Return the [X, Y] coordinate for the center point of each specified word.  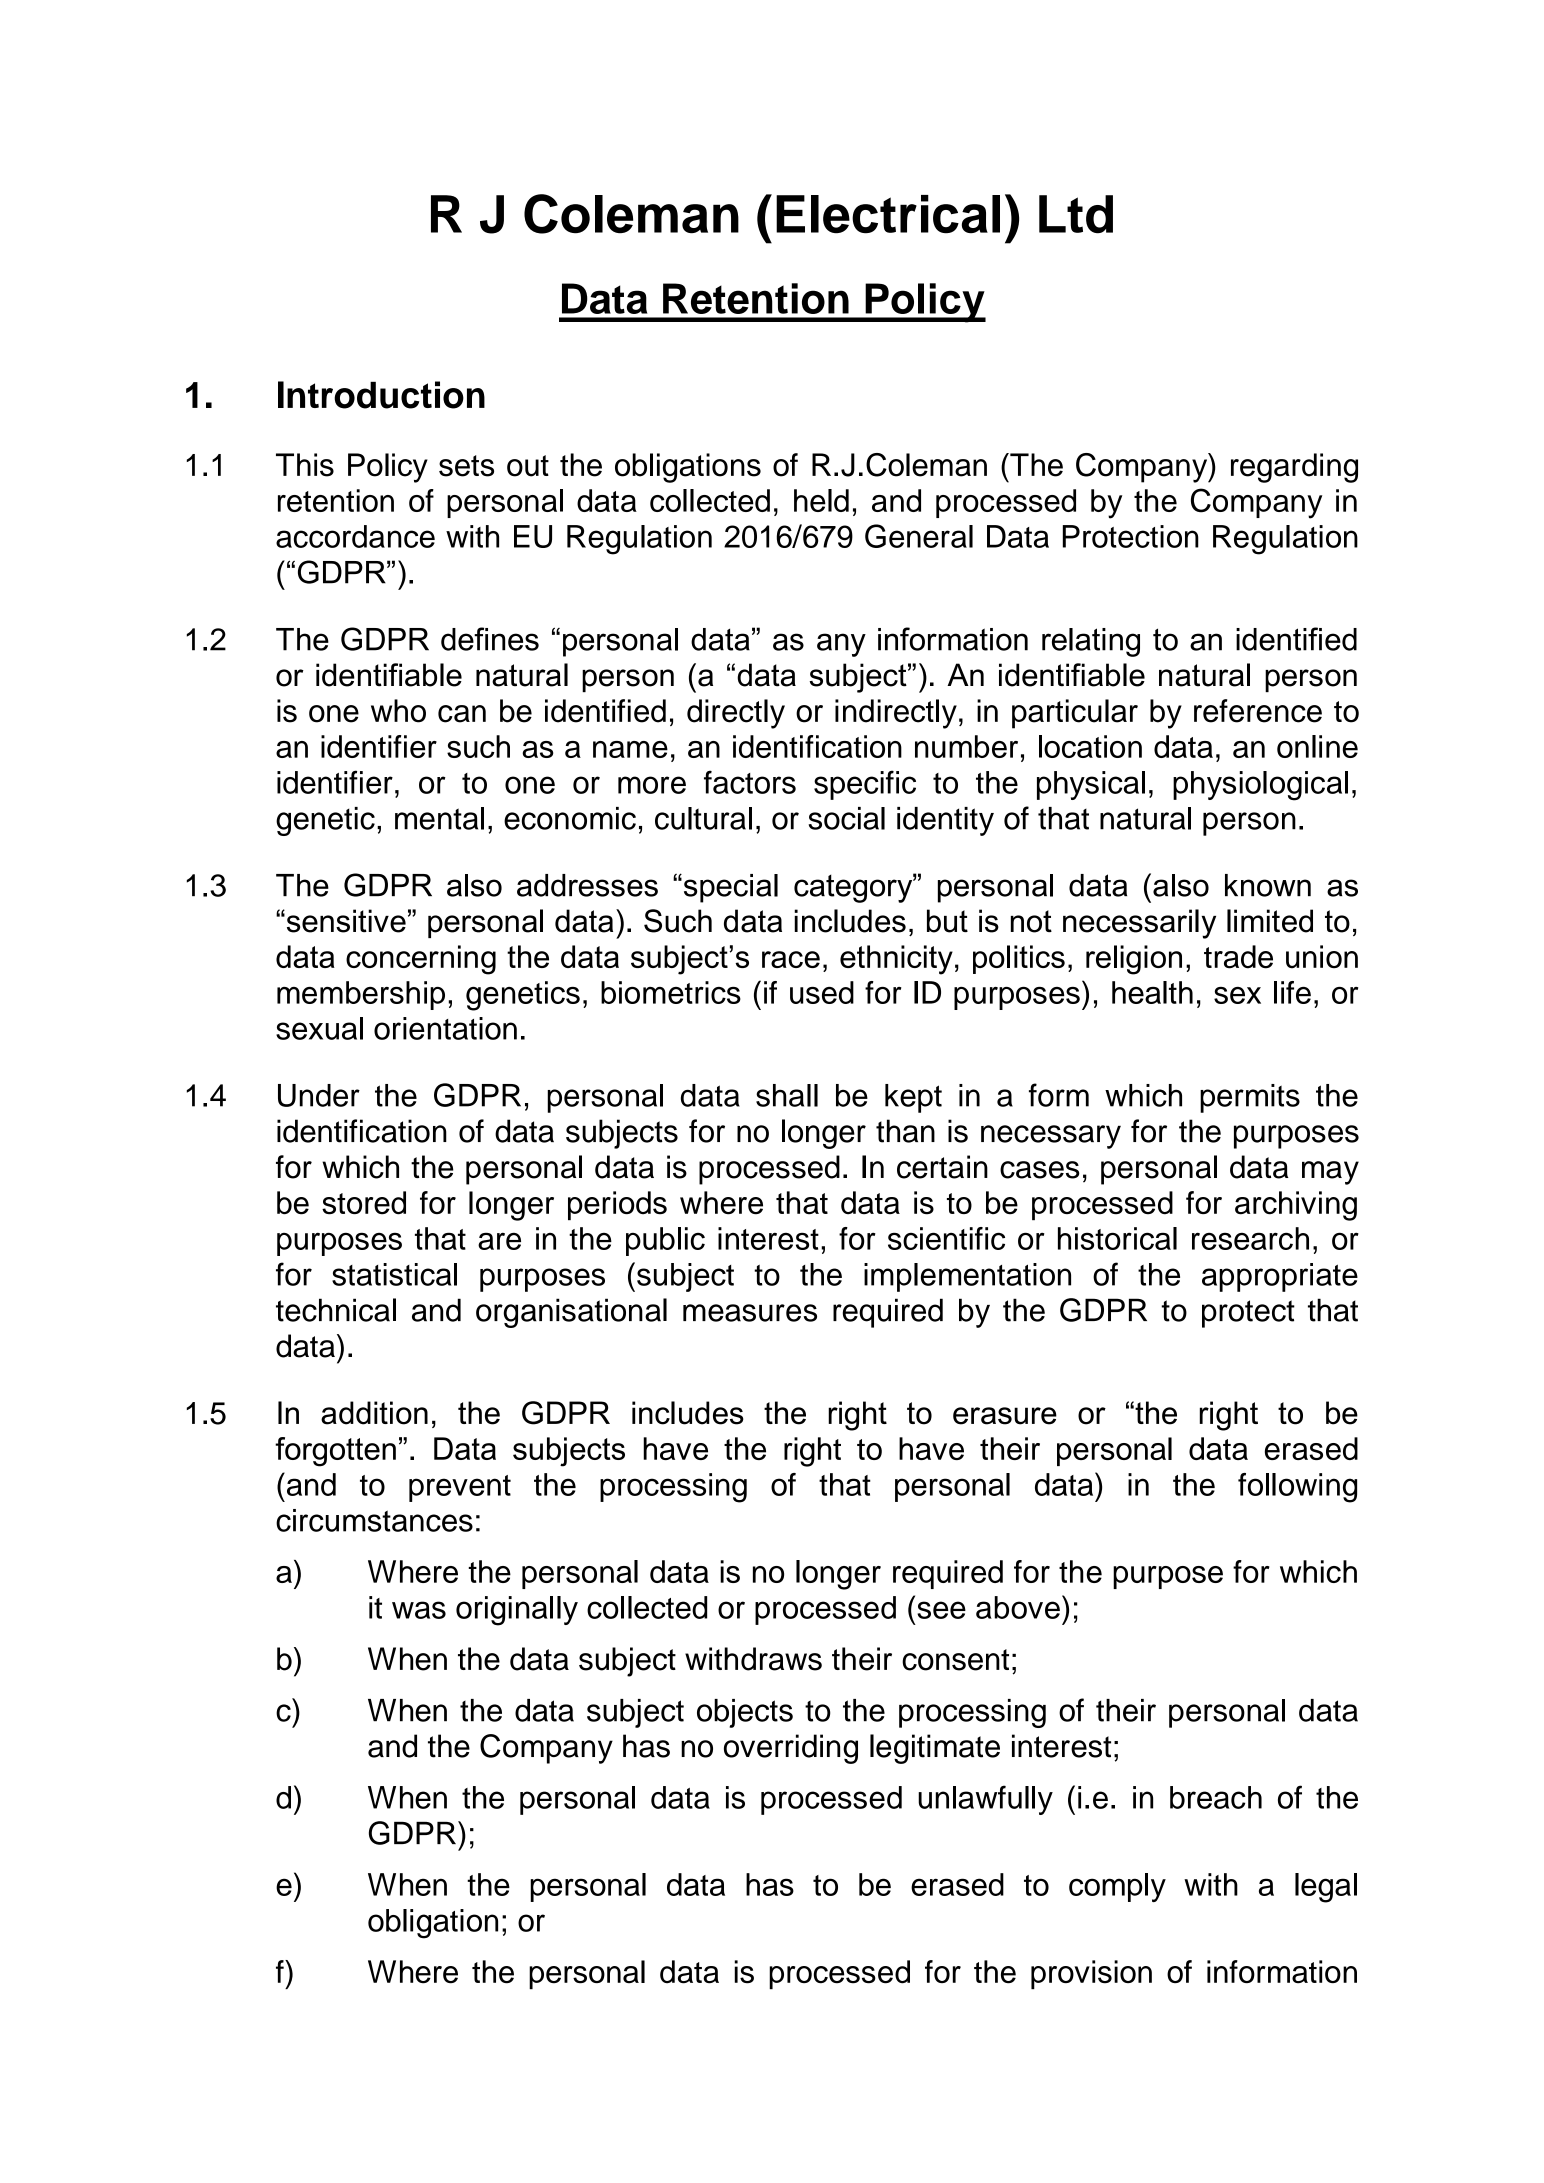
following [1297, 1488]
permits [1250, 1098]
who [398, 711]
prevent [460, 1488]
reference [1258, 711]
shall [787, 1095]
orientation [445, 1028]
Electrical [888, 214]
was [419, 1610]
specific [865, 785]
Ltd [1076, 214]
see [941, 1610]
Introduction [381, 395]
